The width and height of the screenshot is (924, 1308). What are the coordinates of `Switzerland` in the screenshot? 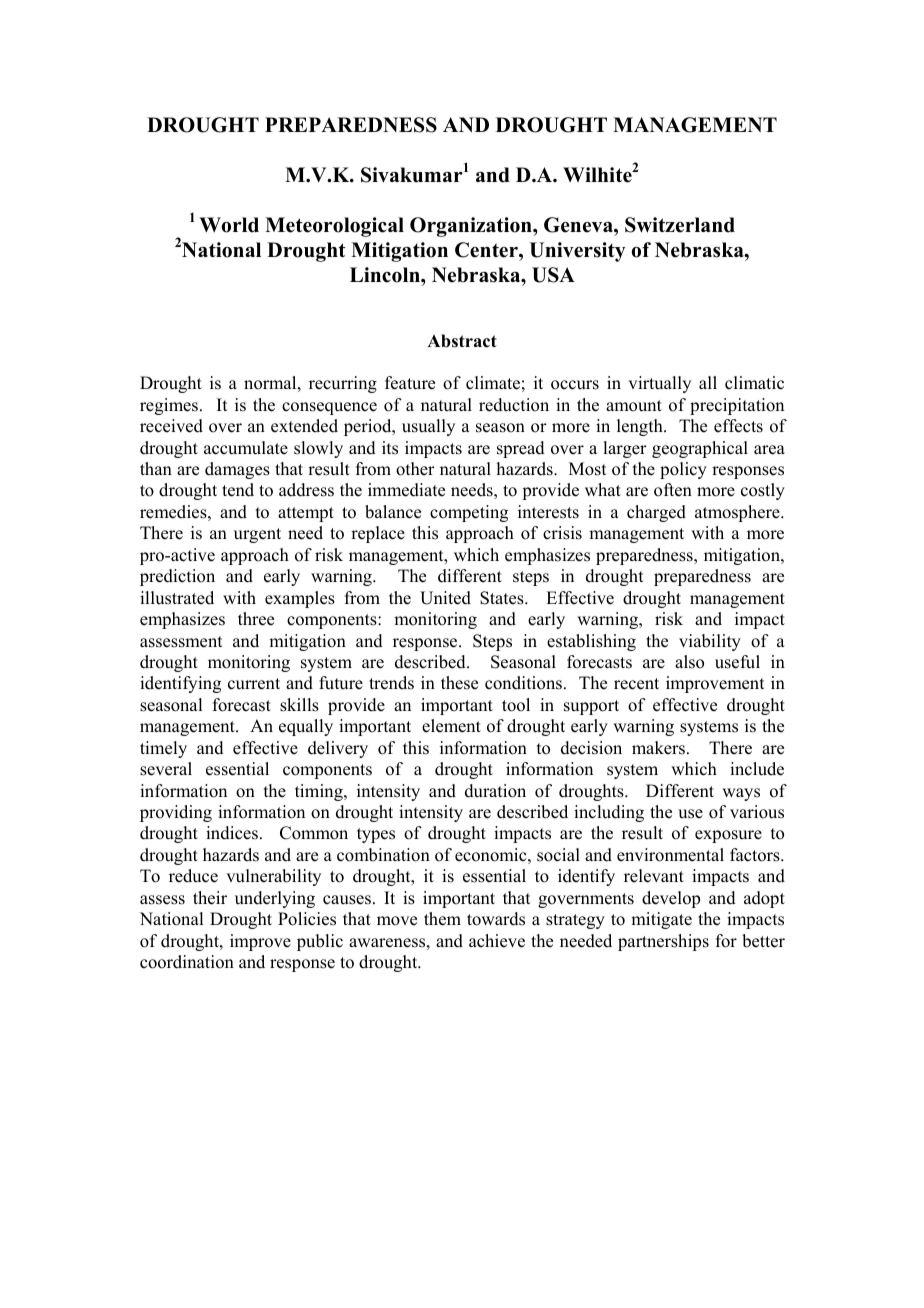 It's located at (680, 225).
